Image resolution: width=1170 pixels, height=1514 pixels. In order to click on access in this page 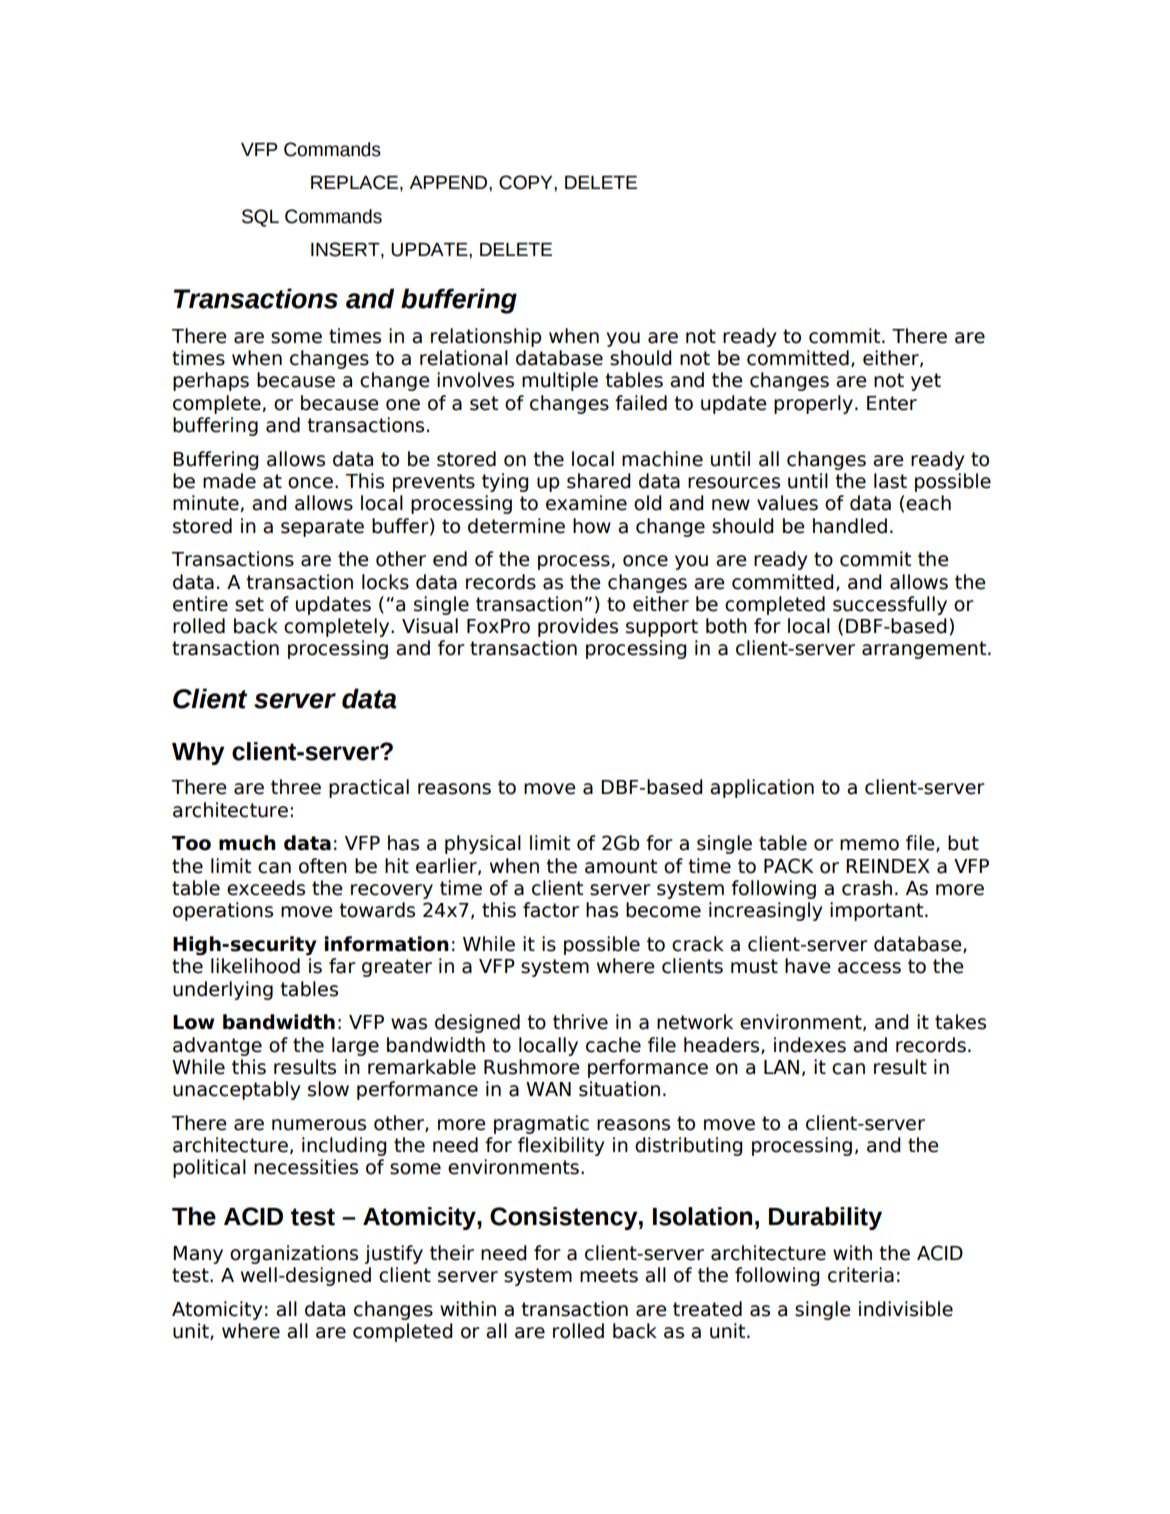, I will do `click(869, 968)`.
